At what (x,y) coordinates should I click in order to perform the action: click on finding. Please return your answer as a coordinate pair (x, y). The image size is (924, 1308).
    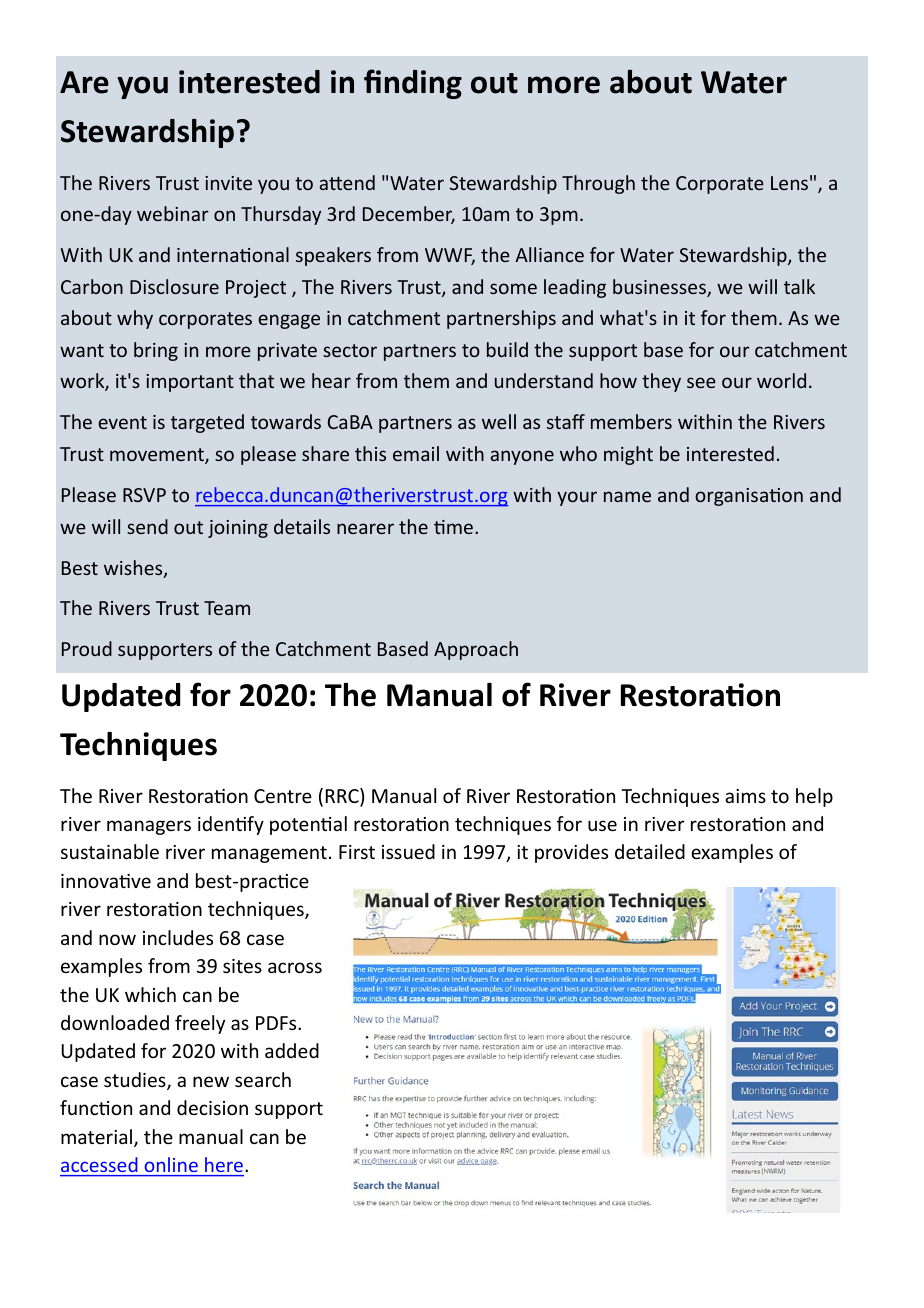
    Looking at the image, I should click on (413, 84).
